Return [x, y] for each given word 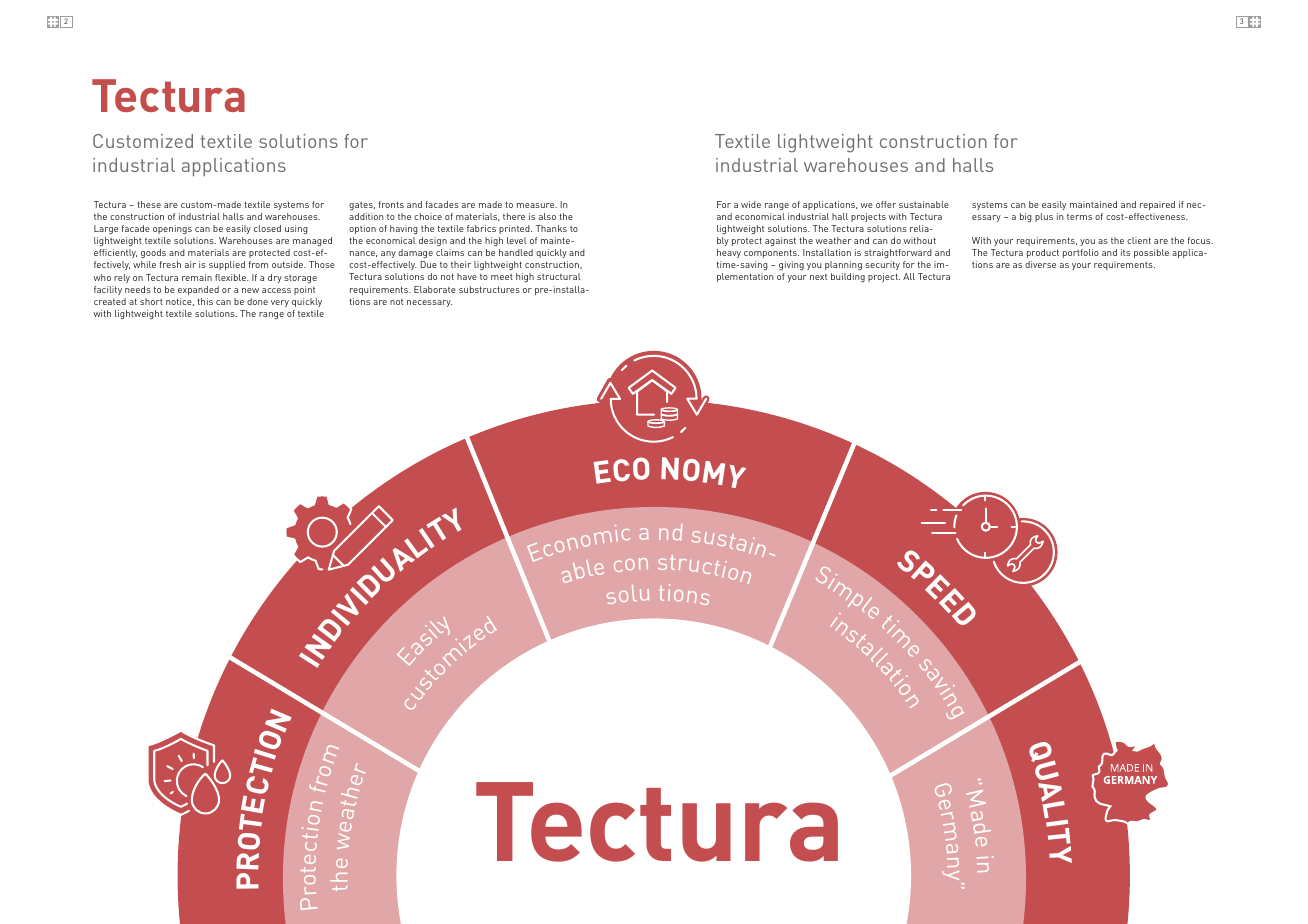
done [257, 301]
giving [791, 267]
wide [751, 204]
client [1139, 240]
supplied [227, 265]
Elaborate [435, 289]
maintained [1093, 204]
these [149, 204]
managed [312, 241]
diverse [1040, 264]
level [517, 240]
